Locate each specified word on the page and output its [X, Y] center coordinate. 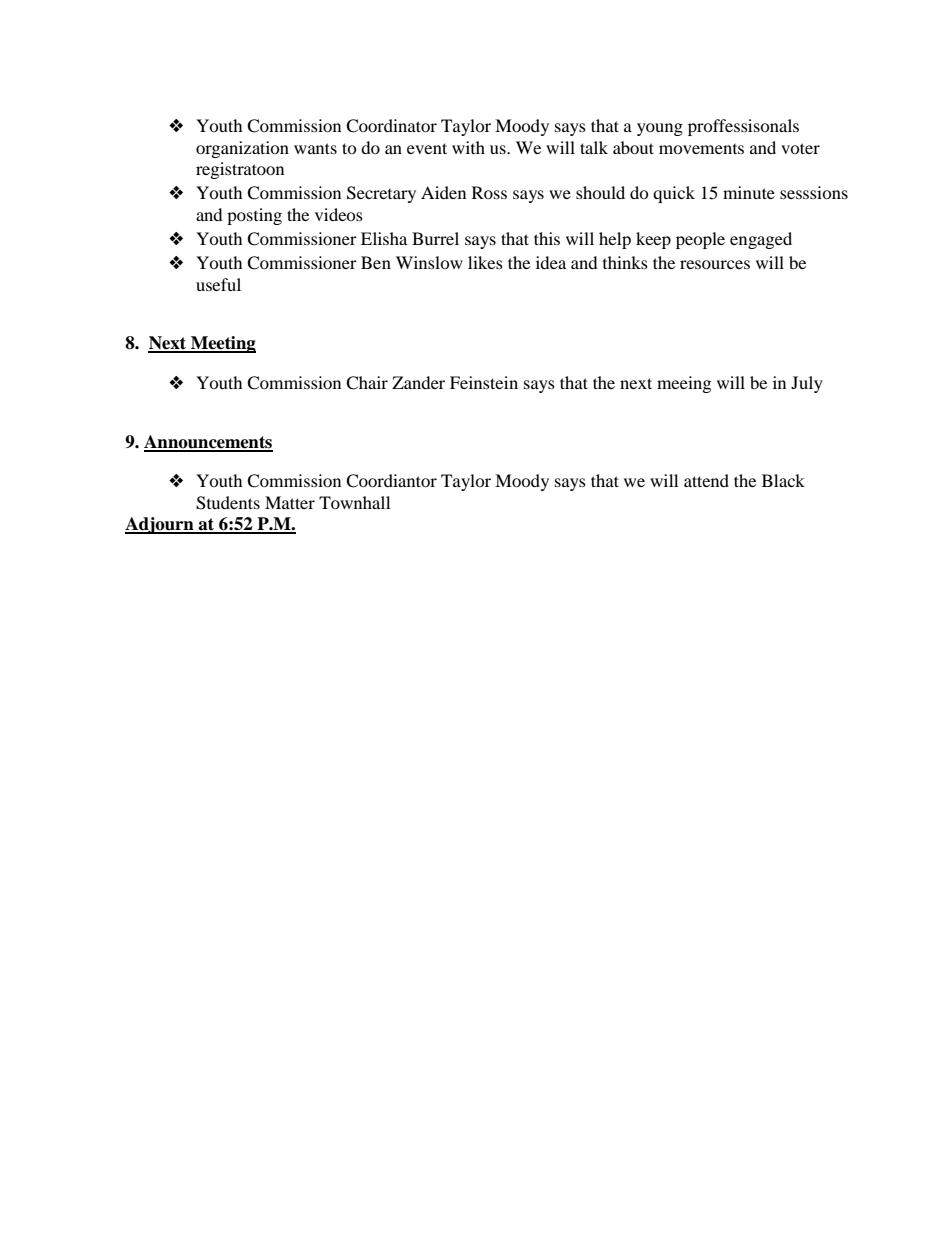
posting [254, 216]
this [547, 238]
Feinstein [484, 382]
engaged [761, 240]
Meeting [222, 344]
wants [315, 148]
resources [715, 264]
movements [701, 149]
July [807, 384]
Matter [290, 502]
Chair [367, 383]
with [468, 147]
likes [485, 262]
